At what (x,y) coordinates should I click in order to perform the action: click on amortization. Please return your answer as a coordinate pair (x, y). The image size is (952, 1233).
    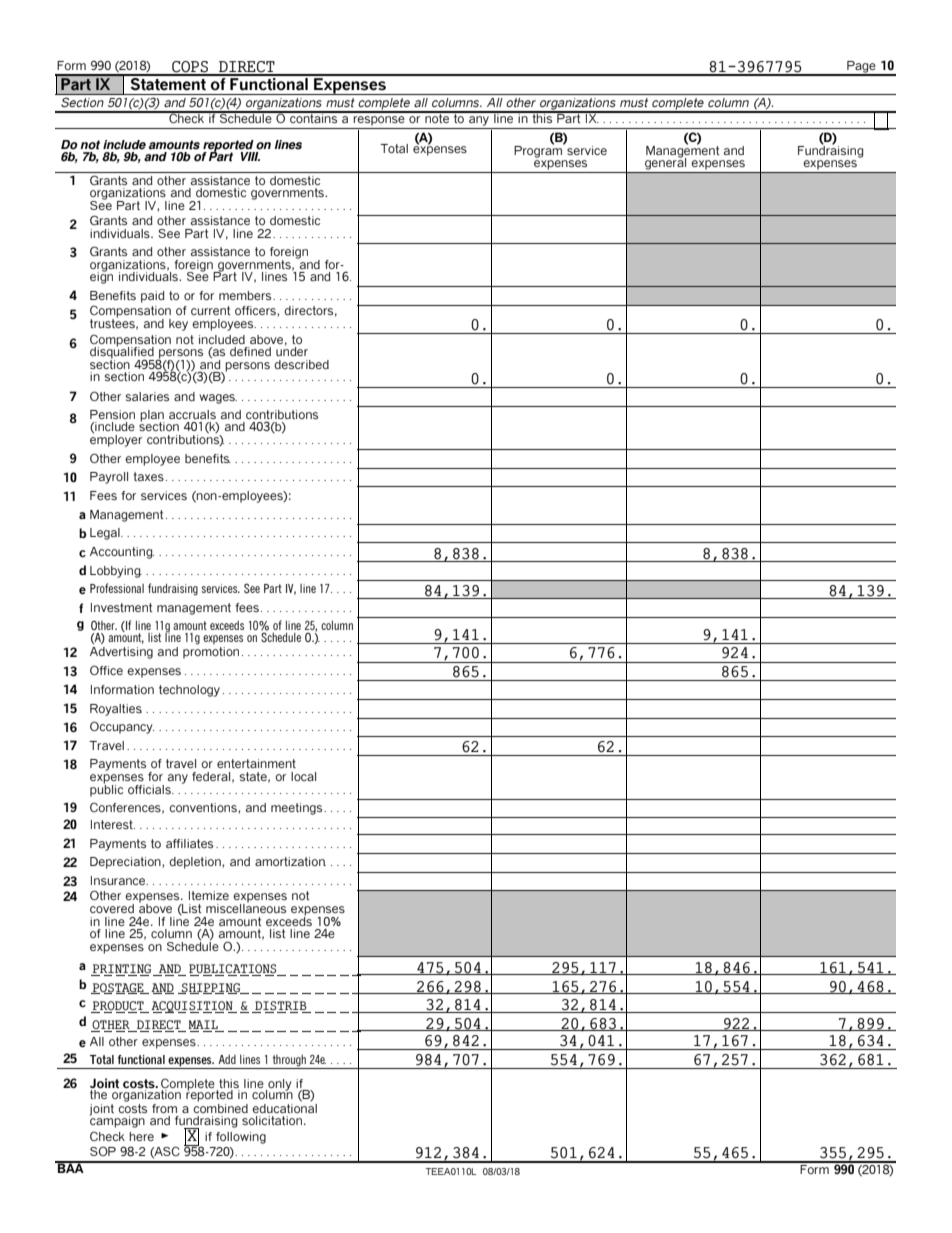
    Looking at the image, I should click on (290, 861).
